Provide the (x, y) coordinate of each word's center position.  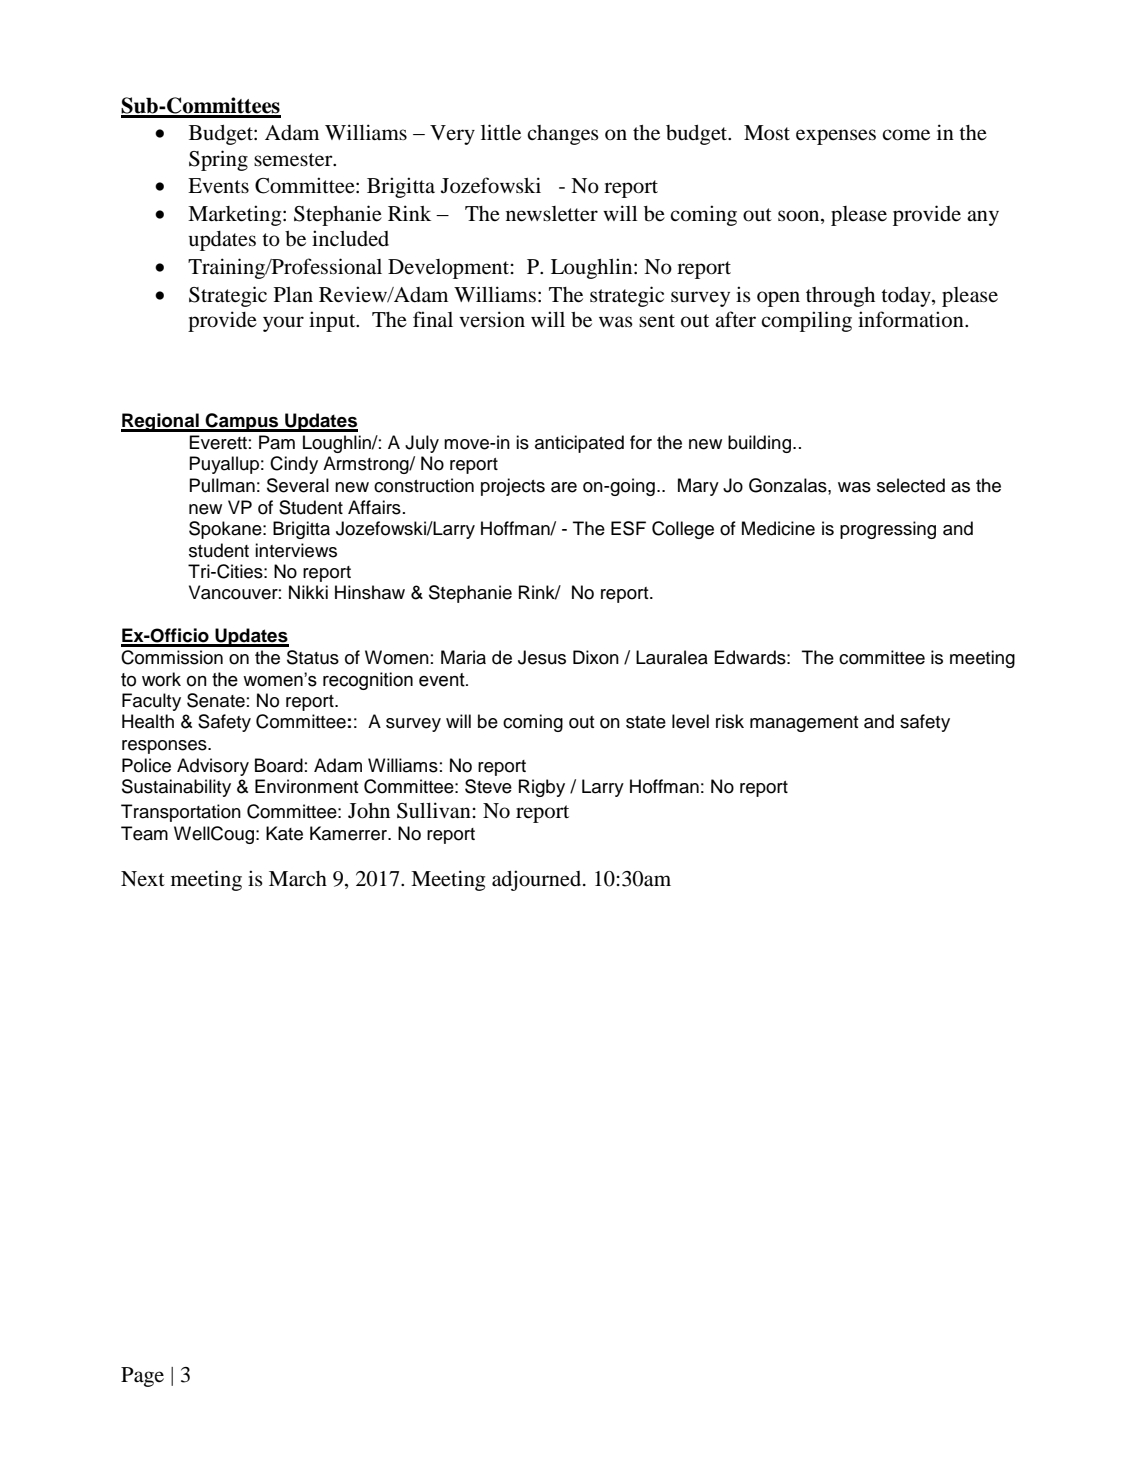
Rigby (542, 788)
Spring (218, 160)
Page (142, 1377)
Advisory (213, 767)
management (804, 724)
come (906, 135)
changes (563, 135)
